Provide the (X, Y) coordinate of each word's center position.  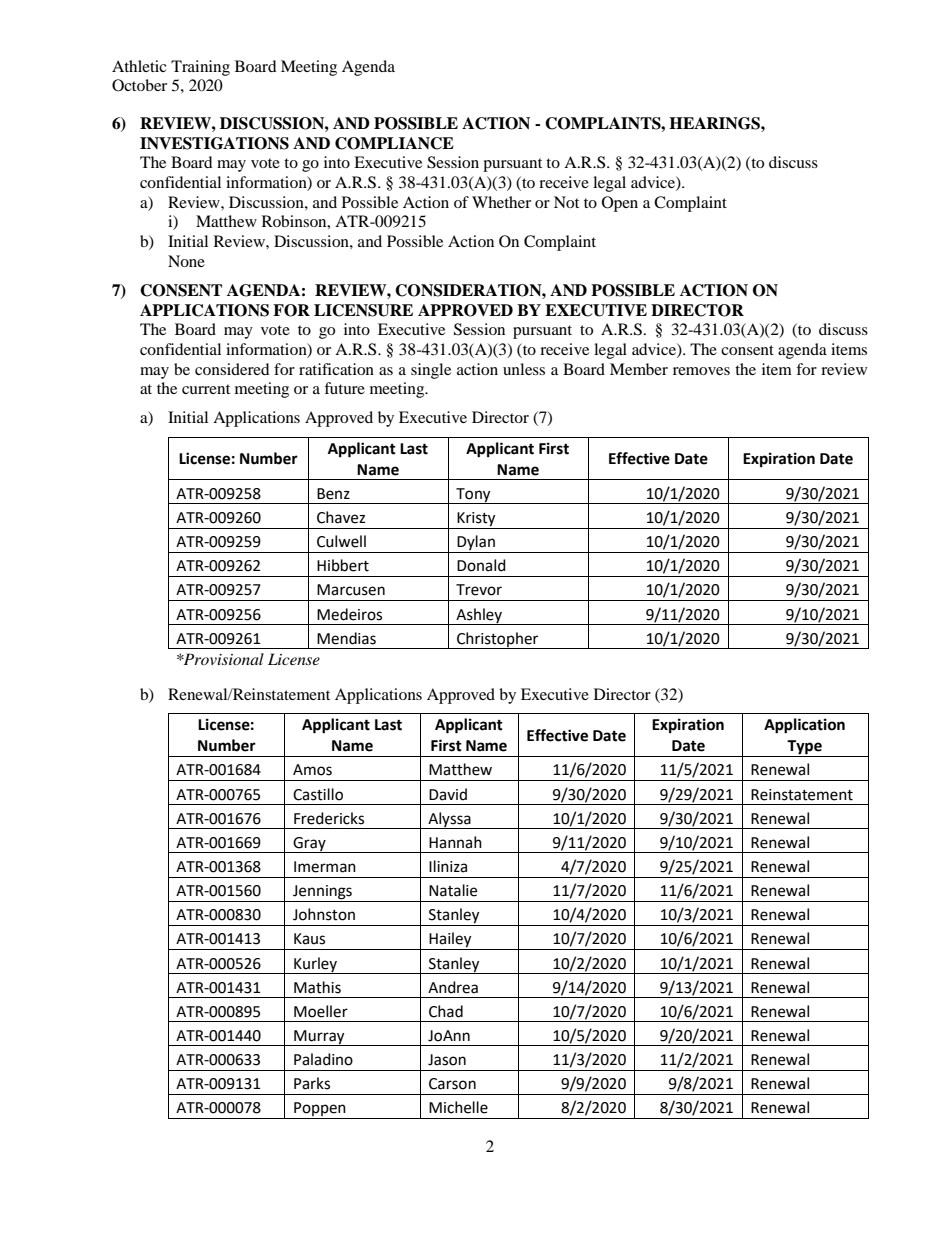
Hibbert (343, 565)
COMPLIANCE (394, 143)
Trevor (479, 590)
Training (200, 68)
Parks (312, 1083)
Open (620, 204)
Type (805, 748)
